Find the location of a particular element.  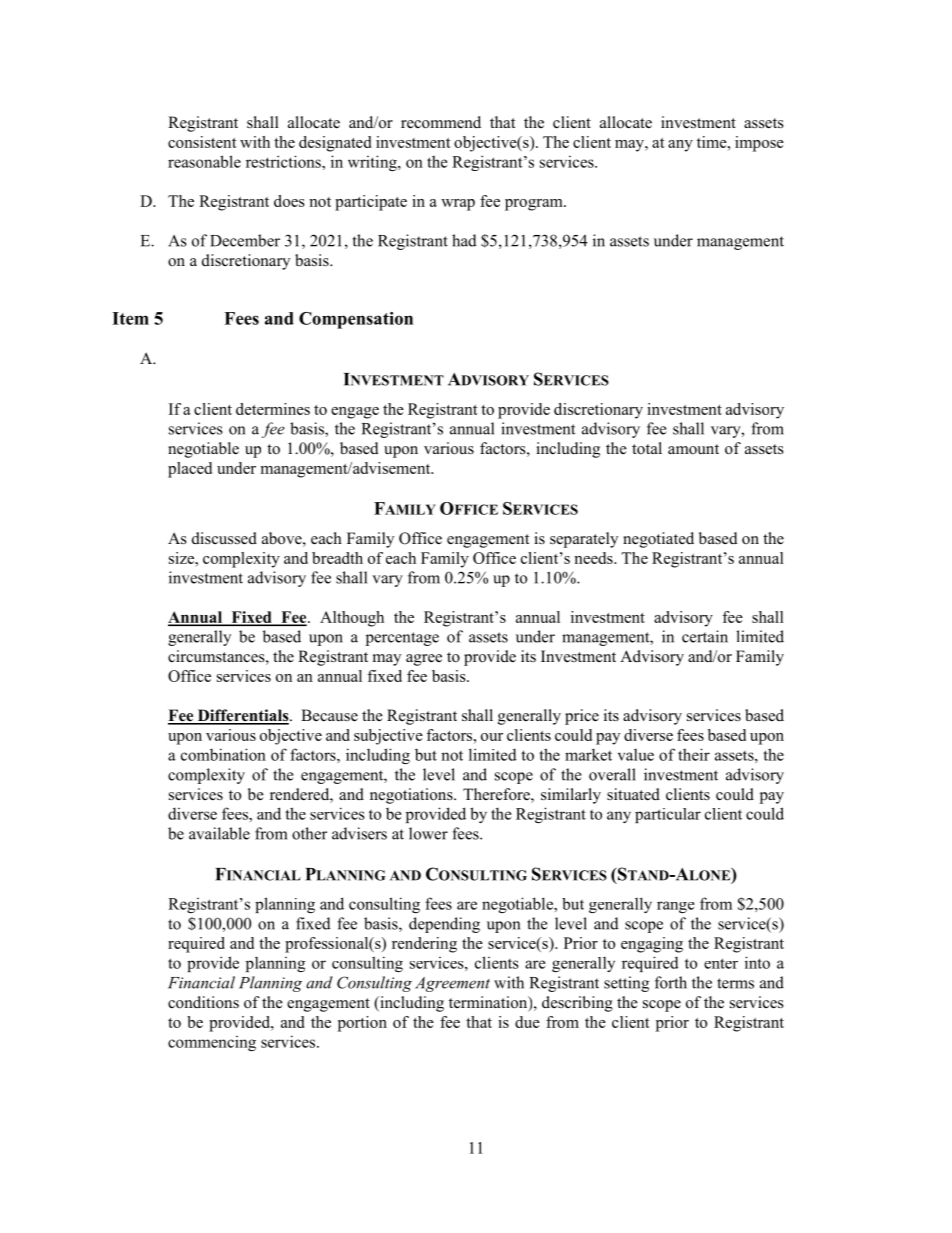

recommend is located at coordinates (441, 122).
